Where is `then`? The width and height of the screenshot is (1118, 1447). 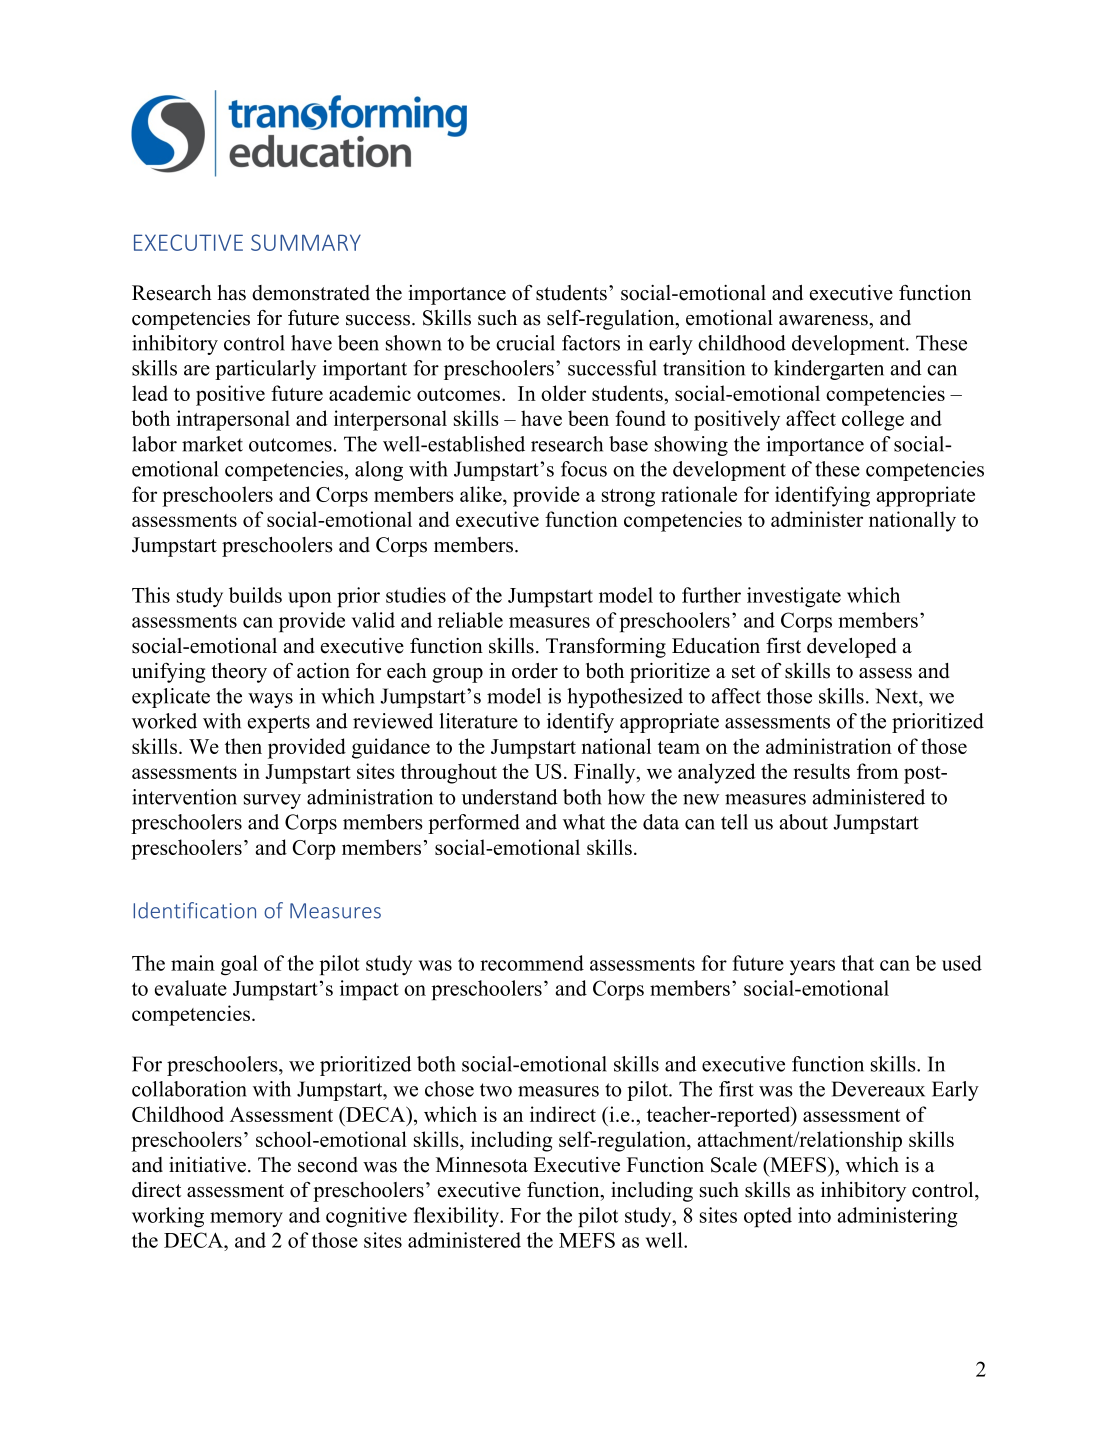 then is located at coordinates (243, 746).
